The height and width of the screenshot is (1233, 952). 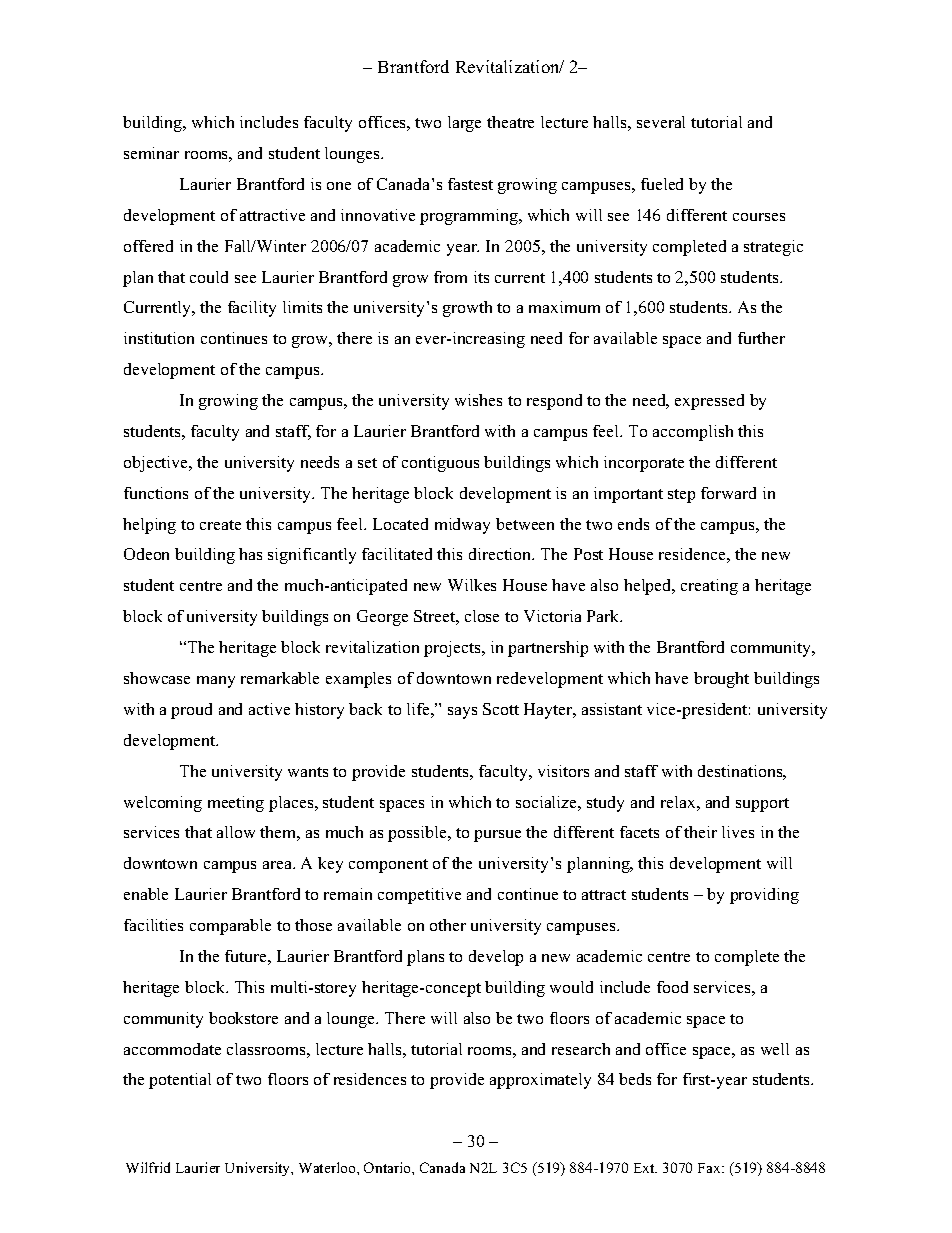 What do you see at coordinates (464, 124) in the screenshot?
I see `large` at bounding box center [464, 124].
